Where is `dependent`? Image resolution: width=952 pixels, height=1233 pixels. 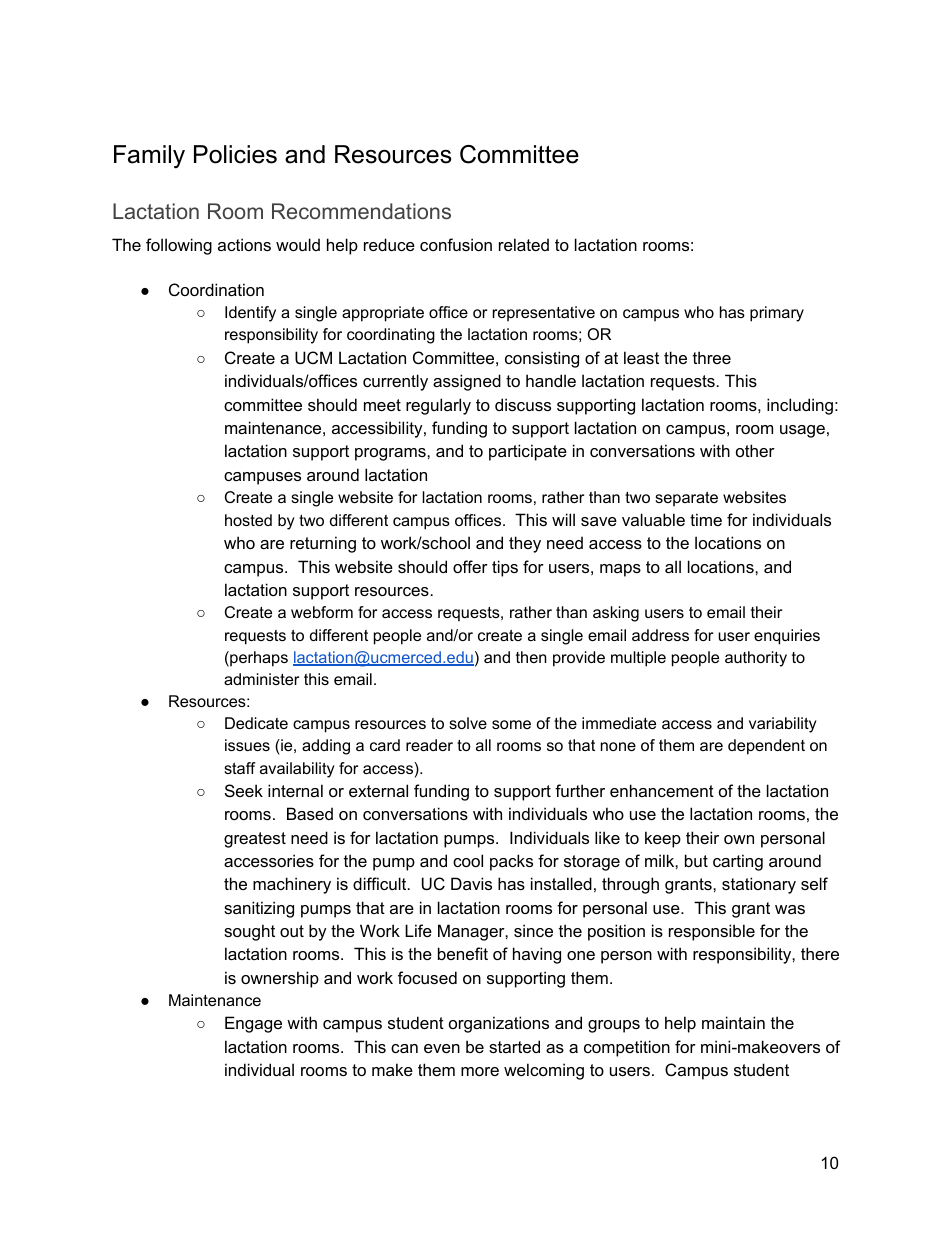 dependent is located at coordinates (766, 747).
